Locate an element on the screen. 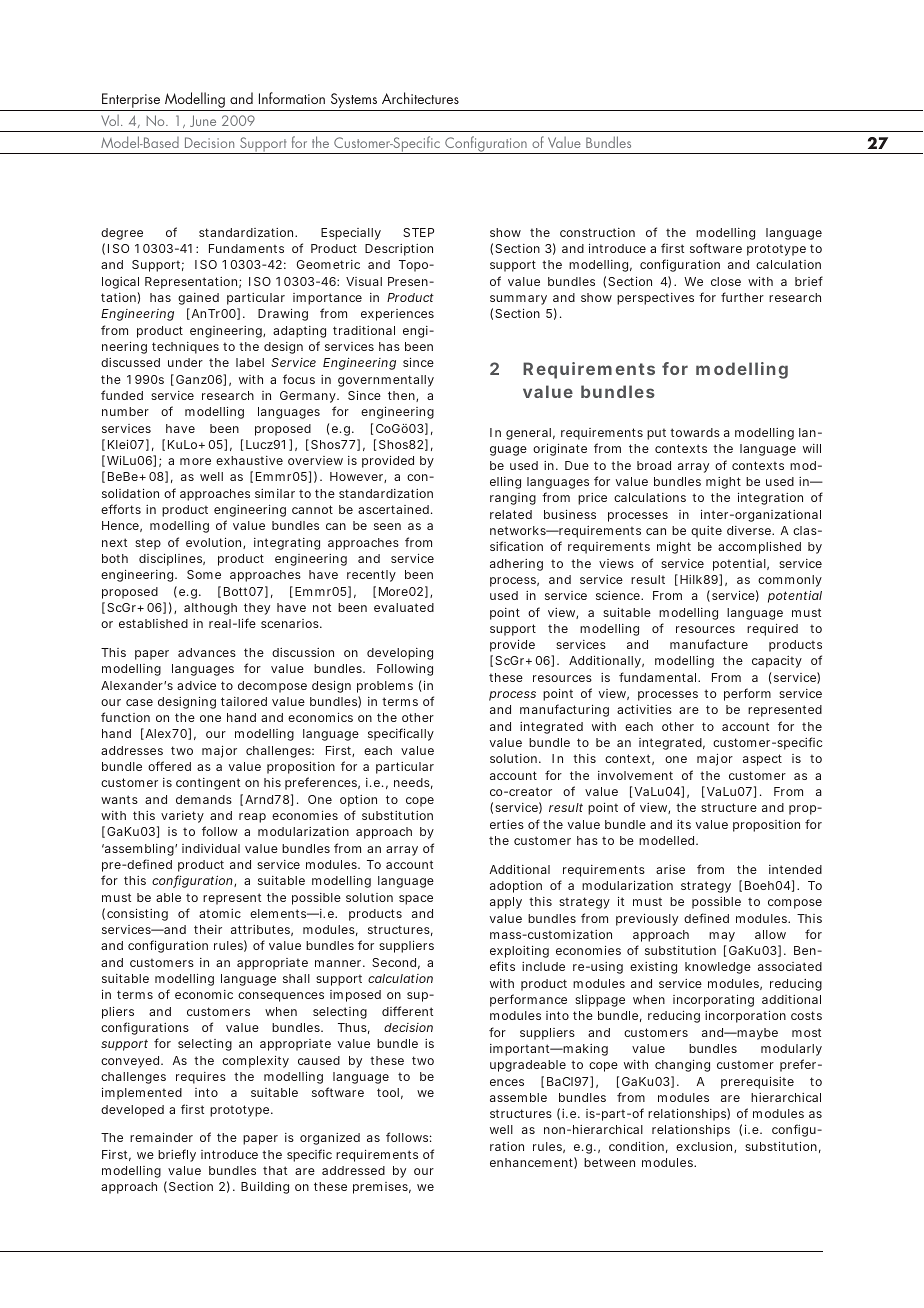 The height and width of the screenshot is (1308, 924). towards is located at coordinates (695, 432).
